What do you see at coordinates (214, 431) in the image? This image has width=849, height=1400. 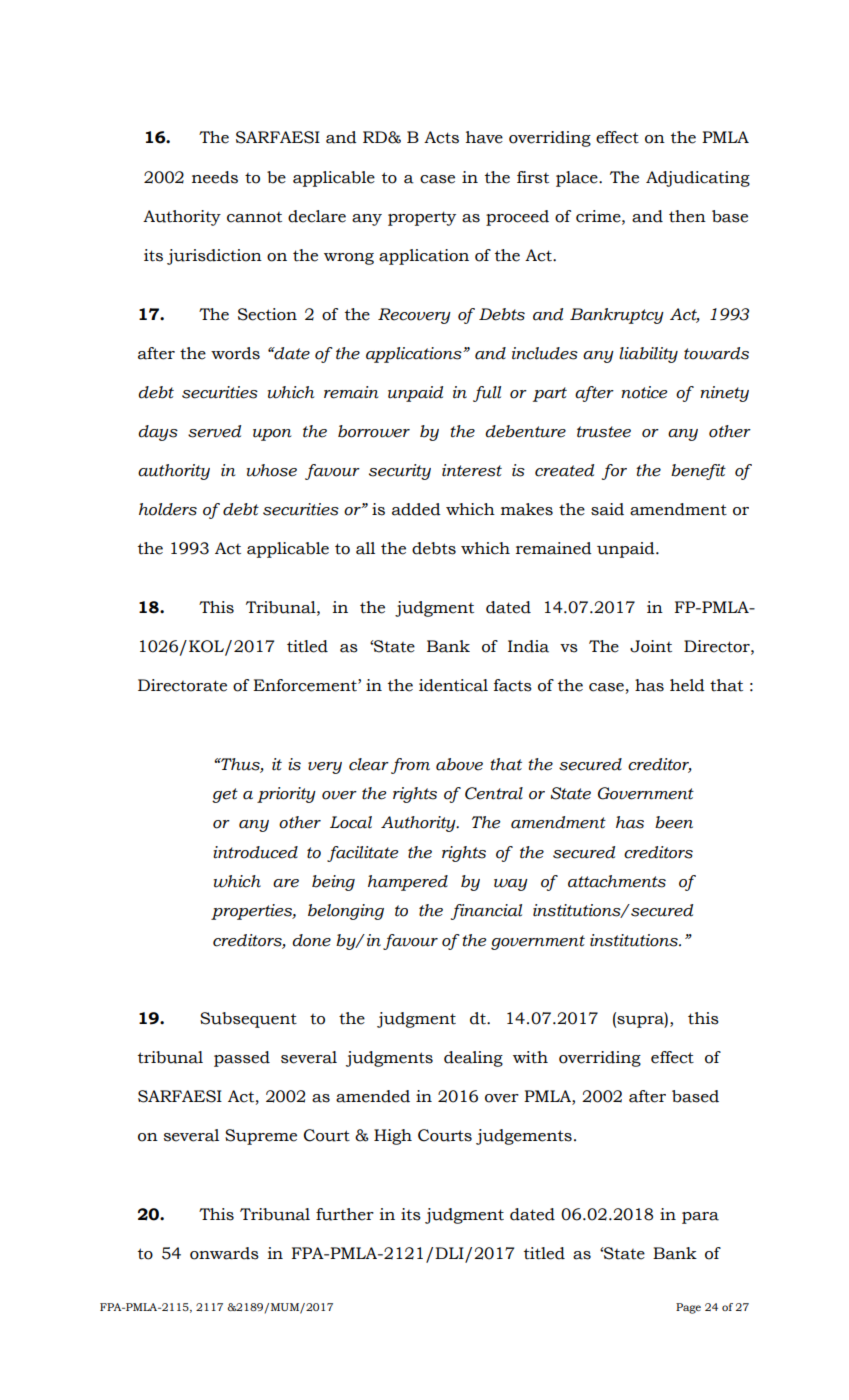 I see `served` at bounding box center [214, 431].
